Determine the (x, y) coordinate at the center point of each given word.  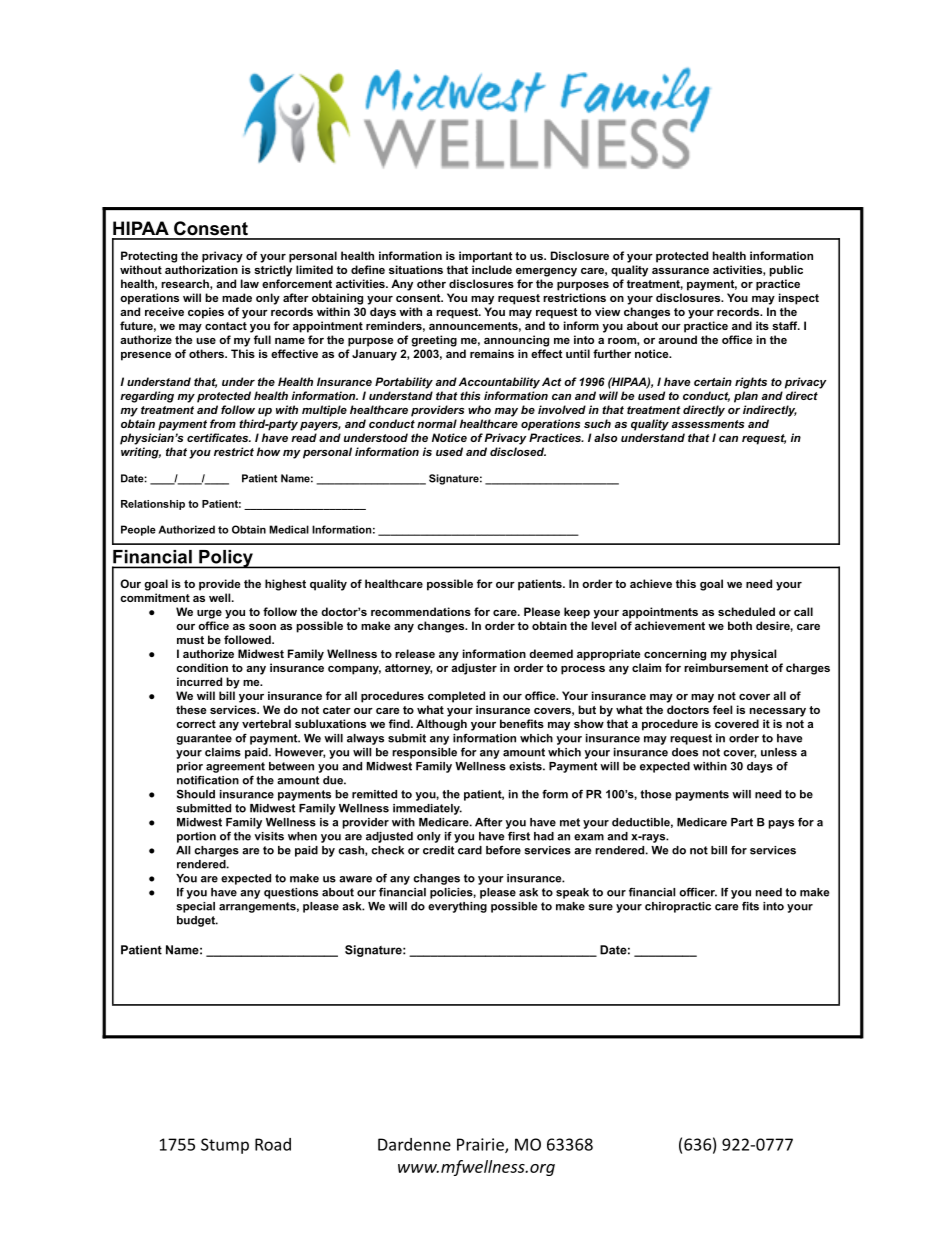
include (492, 269)
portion (196, 837)
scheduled (746, 611)
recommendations (421, 611)
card (470, 850)
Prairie (481, 1145)
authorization (201, 269)
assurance (680, 271)
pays (781, 824)
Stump (225, 1146)
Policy (226, 559)
